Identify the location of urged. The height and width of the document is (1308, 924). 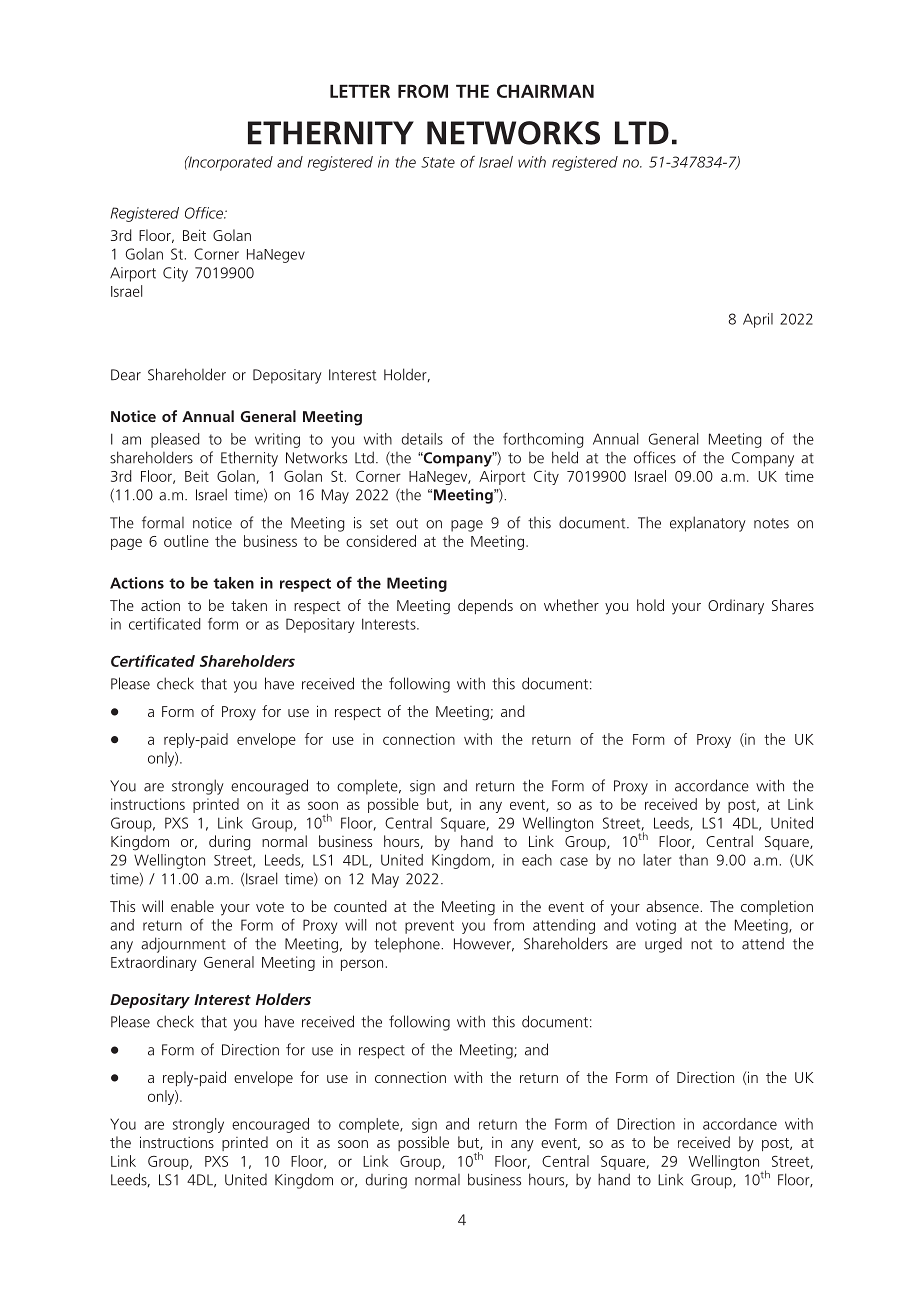
(663, 945).
